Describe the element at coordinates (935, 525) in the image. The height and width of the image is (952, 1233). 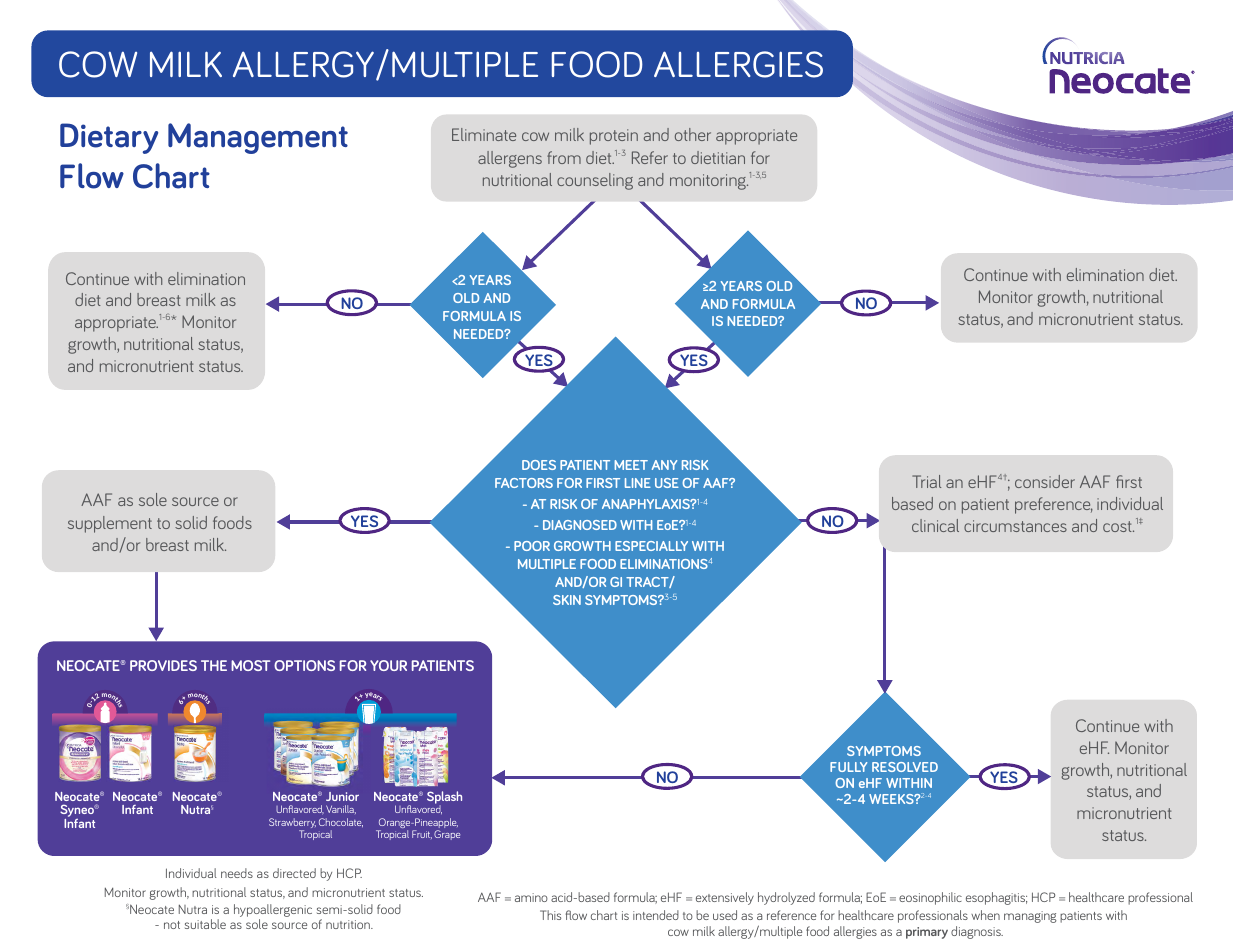
I see `clinical` at that location.
